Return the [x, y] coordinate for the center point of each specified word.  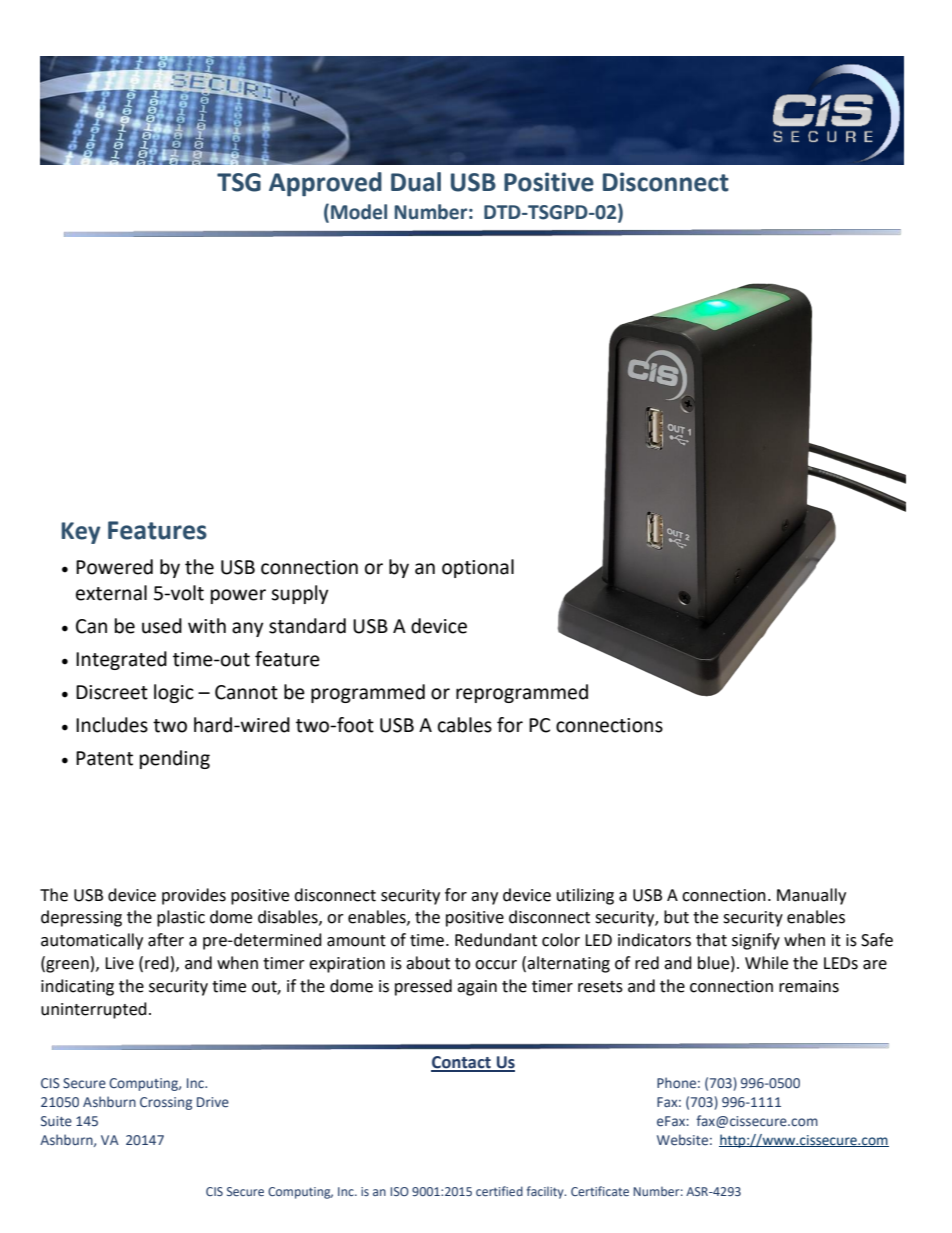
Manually [811, 896]
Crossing [166, 1103]
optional [478, 568]
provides [194, 896]
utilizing [585, 896]
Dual [416, 182]
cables [465, 725]
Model [359, 212]
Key [81, 533]
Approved [325, 184]
